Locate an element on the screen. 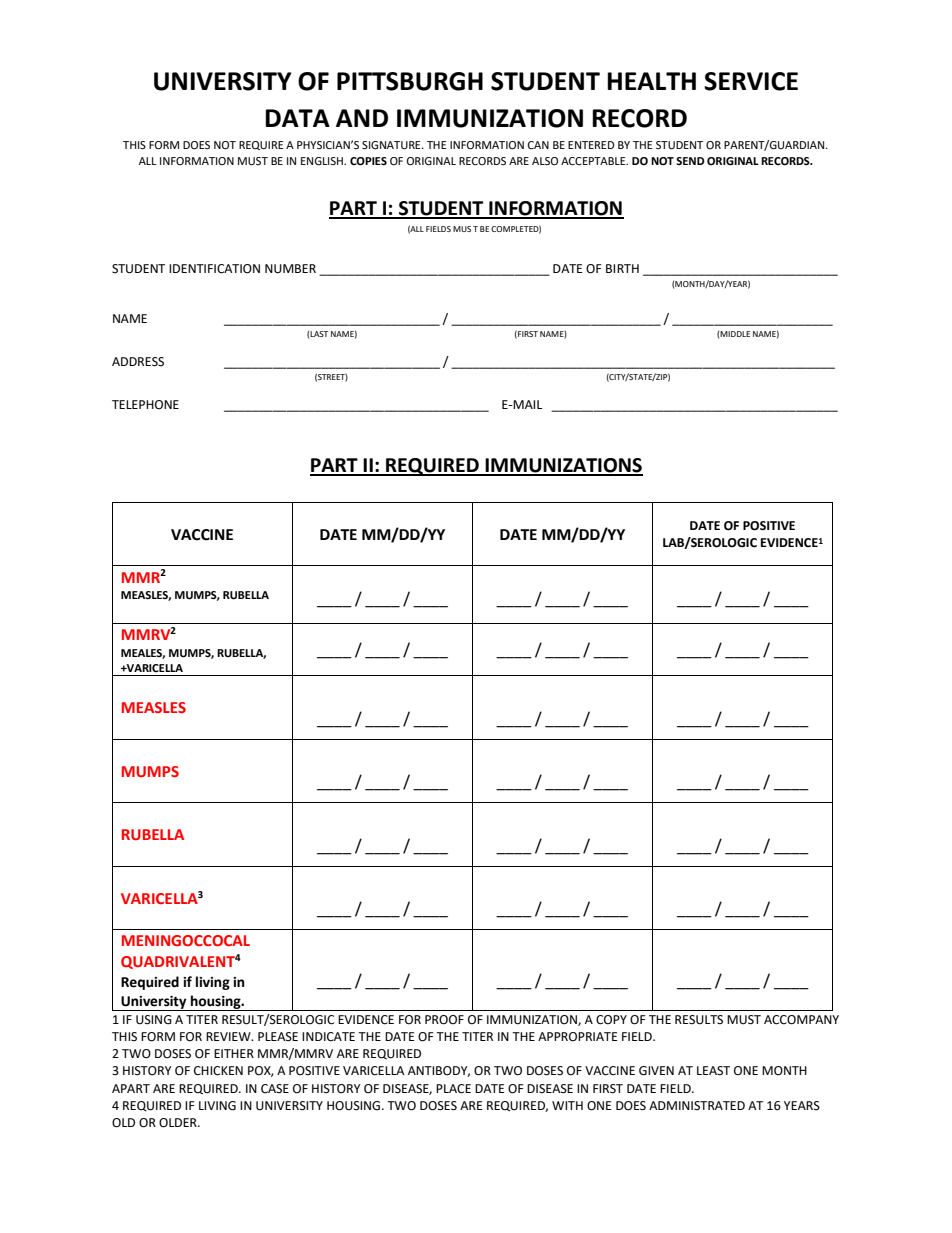 The width and height of the screenshot is (952, 1233). NUMBER is located at coordinates (290, 269).
